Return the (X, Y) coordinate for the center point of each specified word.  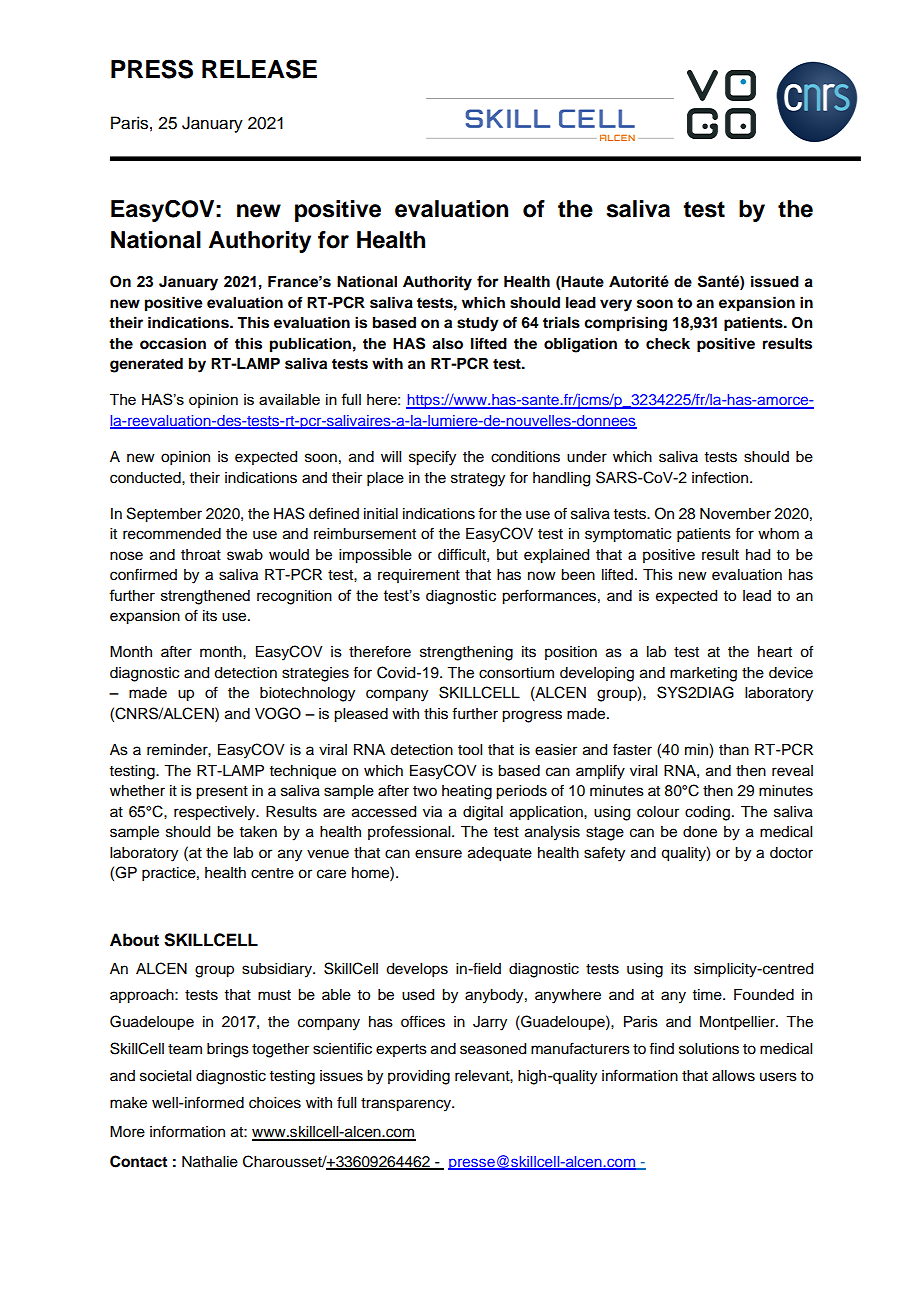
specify (432, 458)
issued (775, 282)
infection (721, 477)
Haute (582, 282)
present (222, 793)
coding (707, 813)
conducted (146, 478)
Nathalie (210, 1162)
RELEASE (259, 69)
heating (467, 792)
